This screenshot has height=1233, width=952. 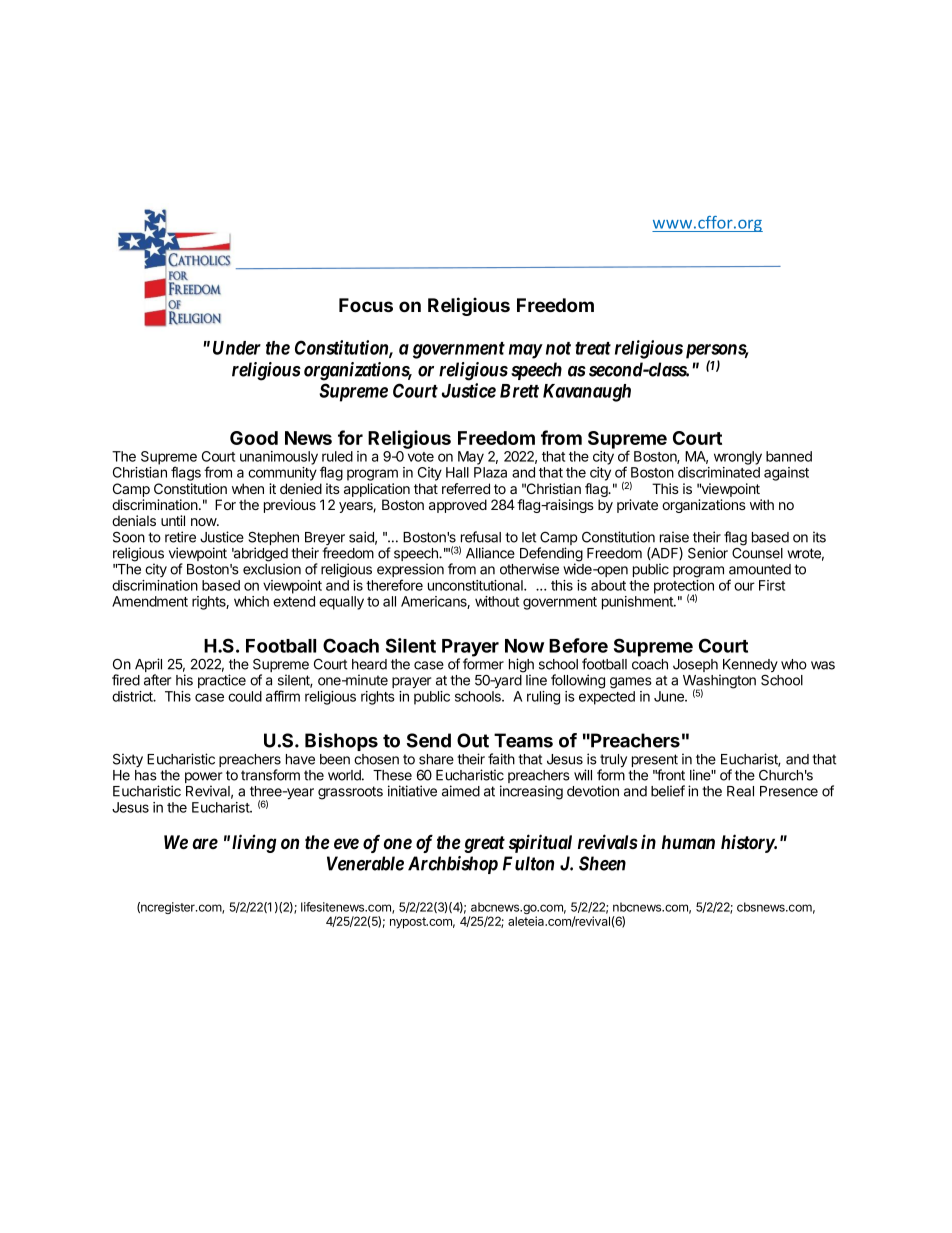 What do you see at coordinates (688, 842) in the screenshot?
I see `human` at bounding box center [688, 842].
